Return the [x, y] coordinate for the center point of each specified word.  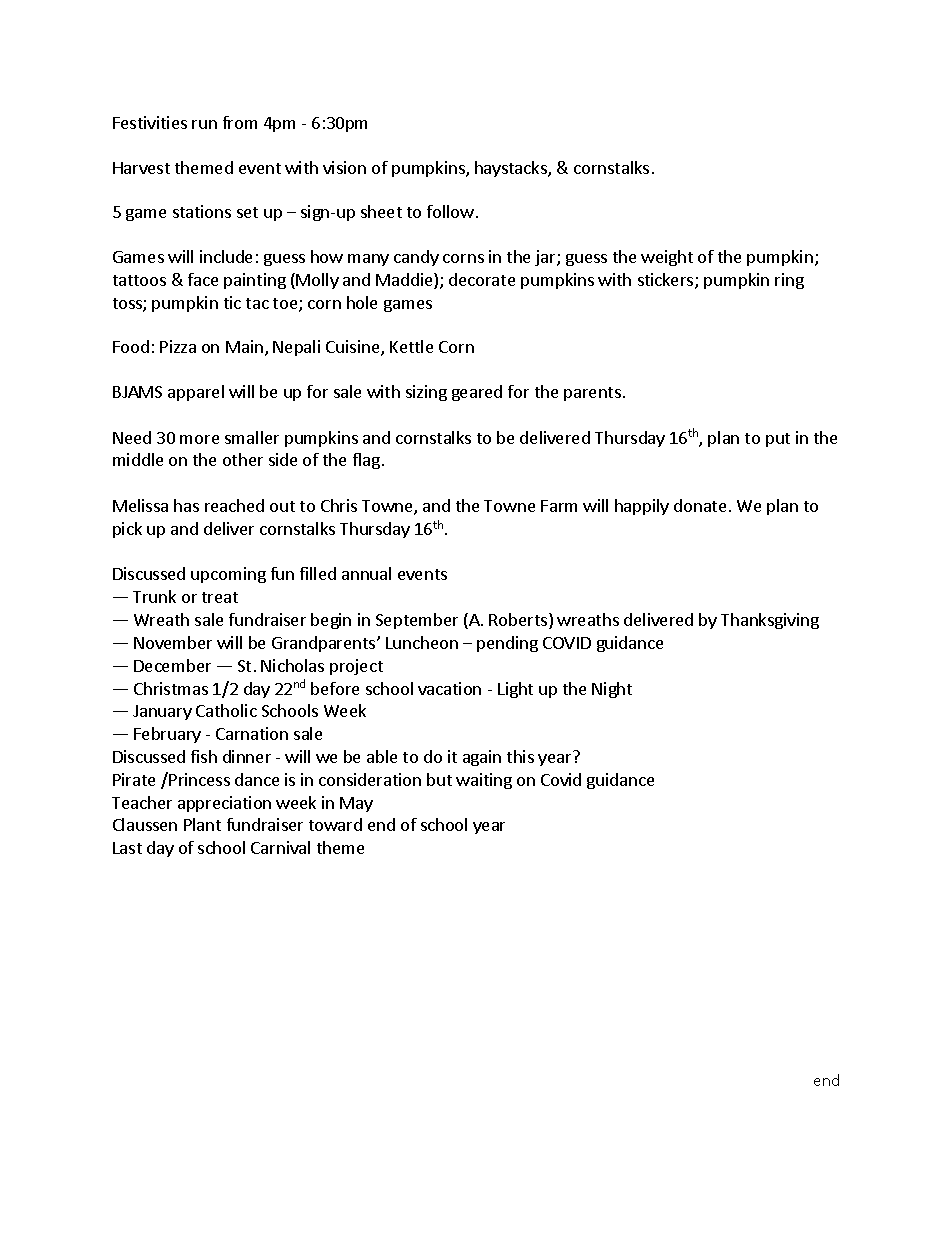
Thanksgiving [770, 621]
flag [366, 461]
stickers [667, 281]
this [520, 756]
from [240, 122]
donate [700, 505]
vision [344, 167]
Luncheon [422, 642]
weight [667, 258]
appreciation [224, 804]
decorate [482, 279]
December [172, 665]
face [203, 279]
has [186, 505]
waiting [484, 781]
